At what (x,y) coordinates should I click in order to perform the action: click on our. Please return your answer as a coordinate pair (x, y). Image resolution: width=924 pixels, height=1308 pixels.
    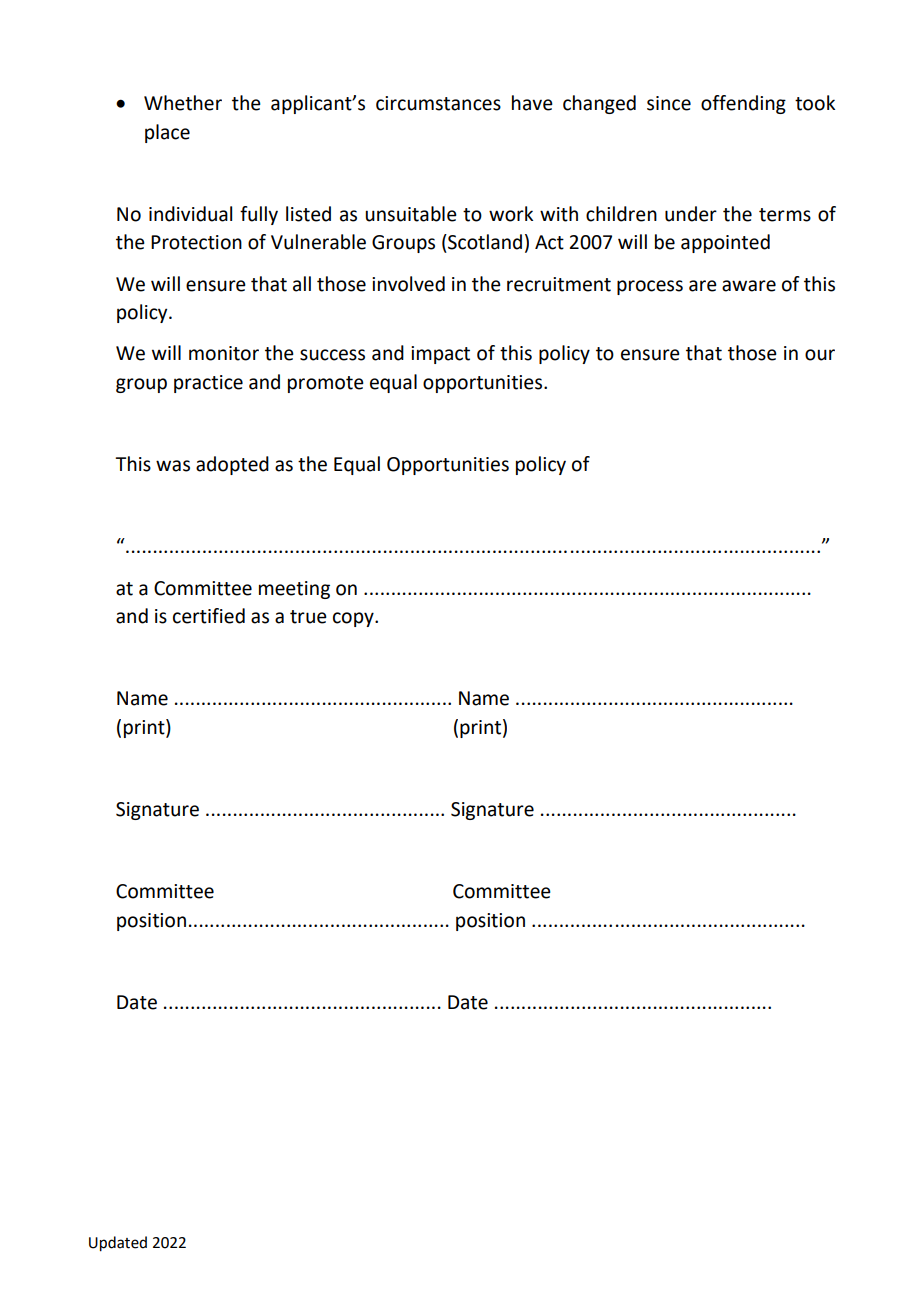
    Looking at the image, I should click on (820, 355).
